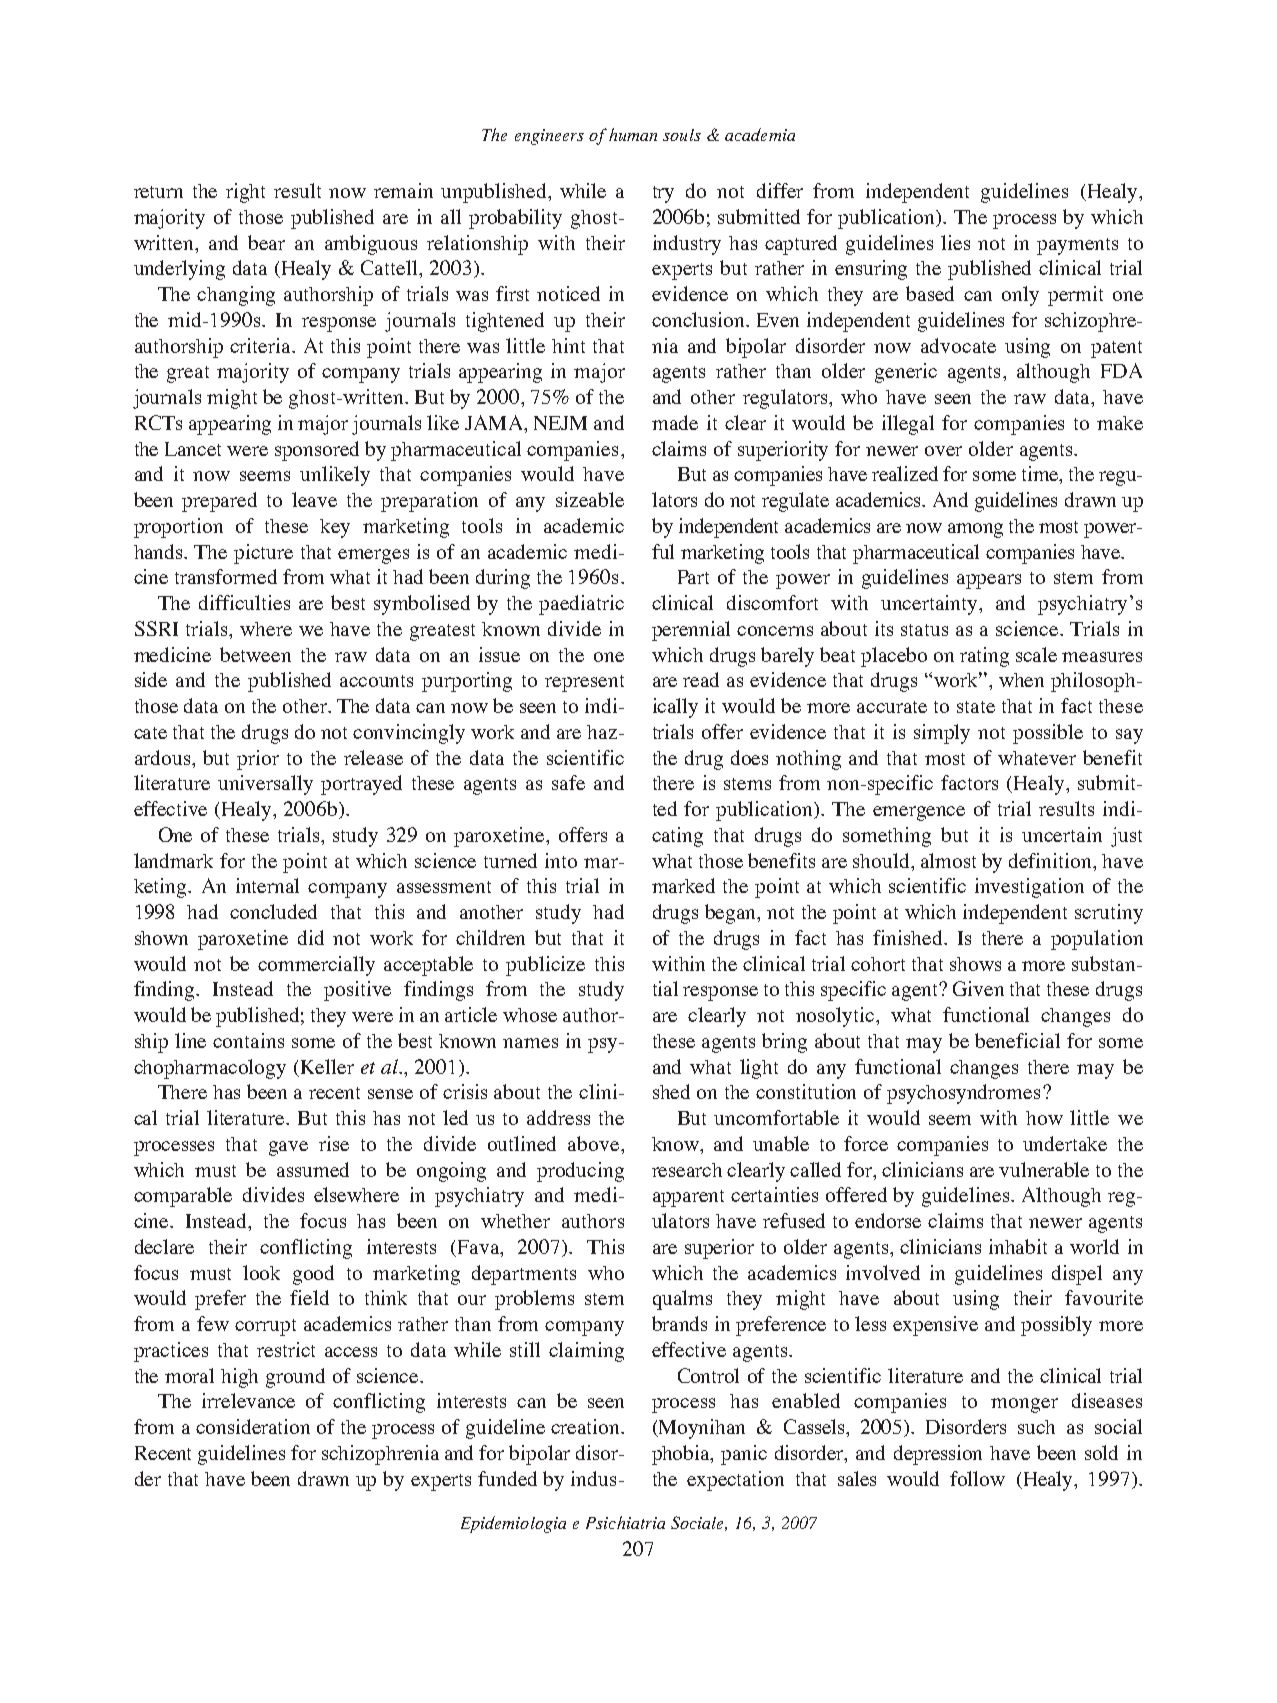  Describe the element at coordinates (590, 499) in the page. I see `sizeable` at that location.
